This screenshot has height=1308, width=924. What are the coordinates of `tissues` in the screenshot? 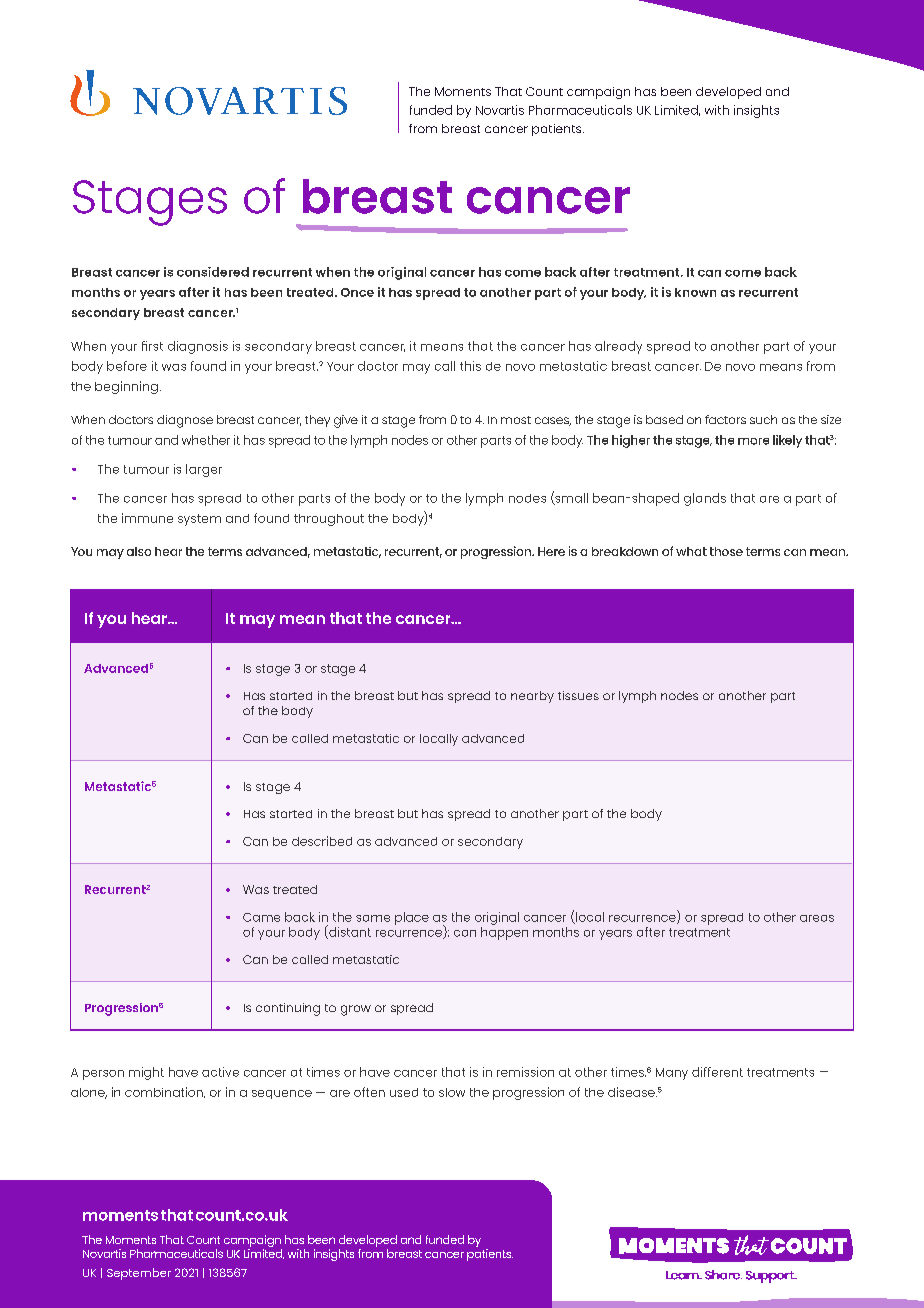 It's located at (578, 695).
